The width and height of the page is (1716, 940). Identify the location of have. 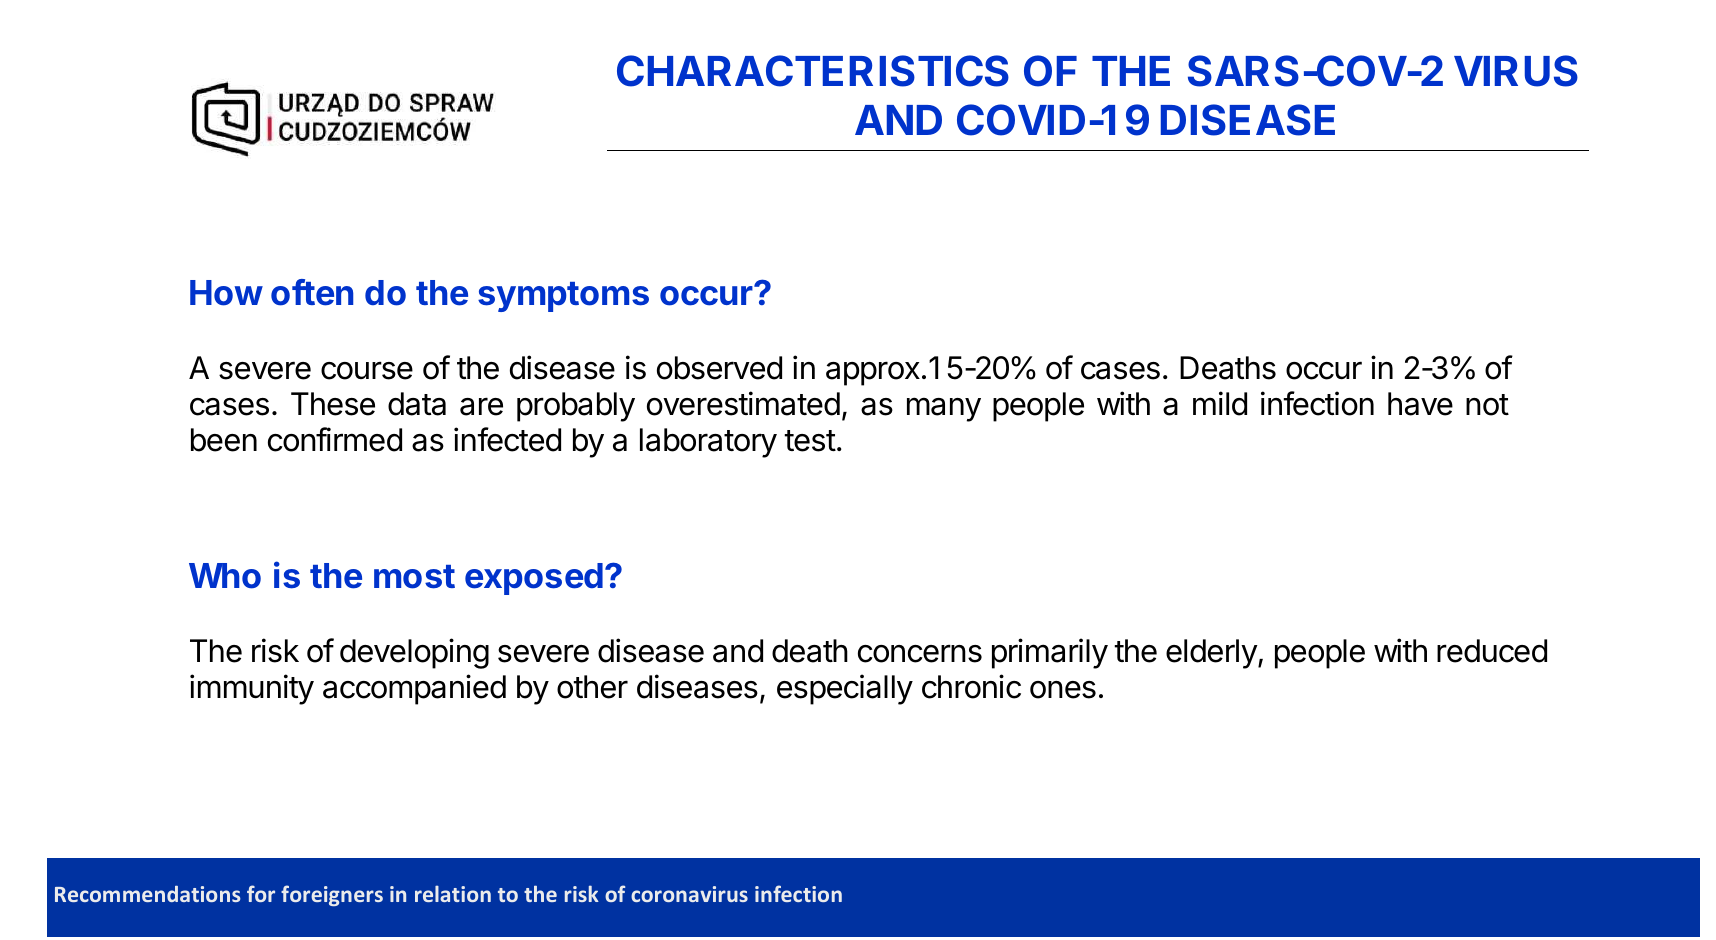
(1420, 404).
